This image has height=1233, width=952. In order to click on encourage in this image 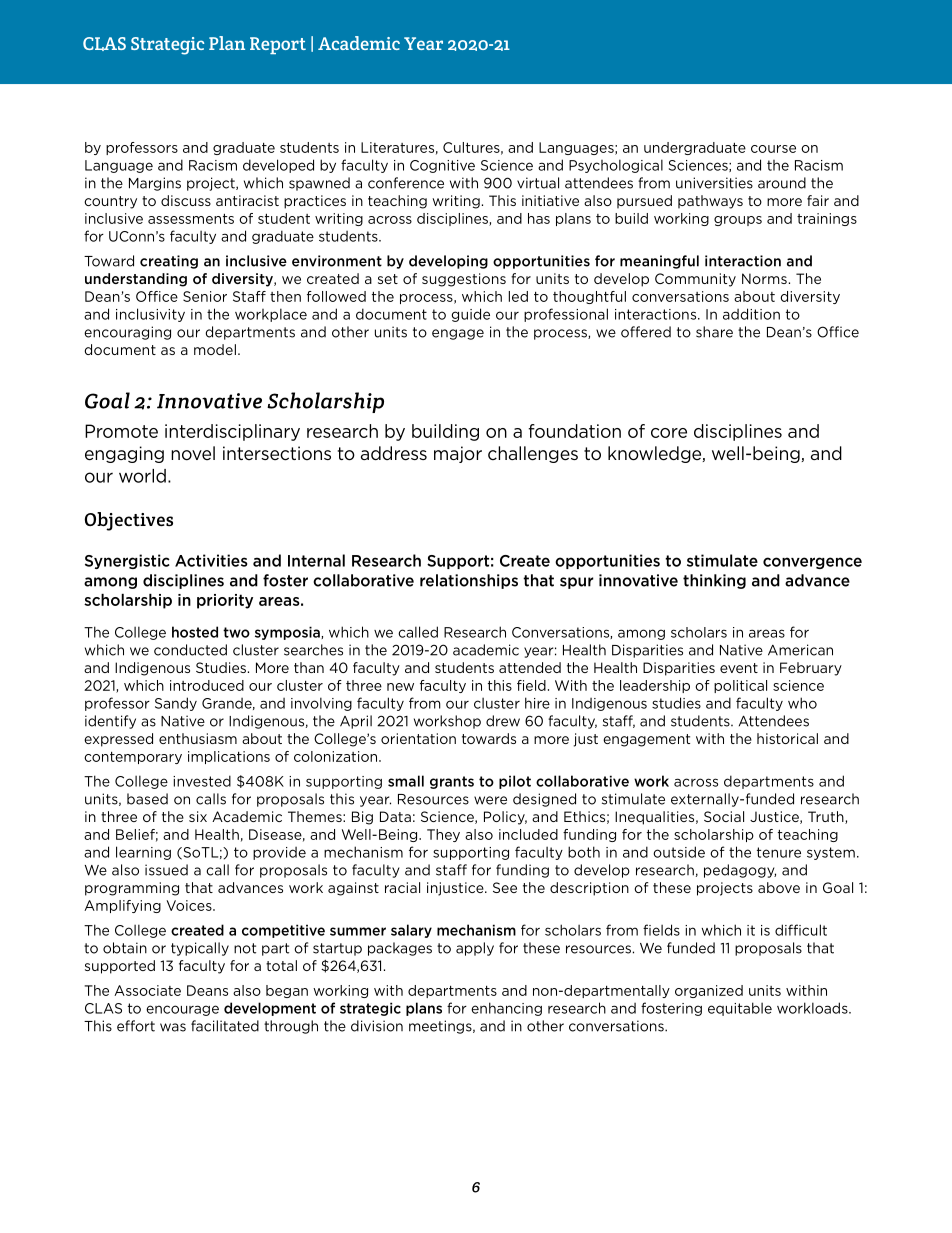, I will do `click(182, 1010)`.
